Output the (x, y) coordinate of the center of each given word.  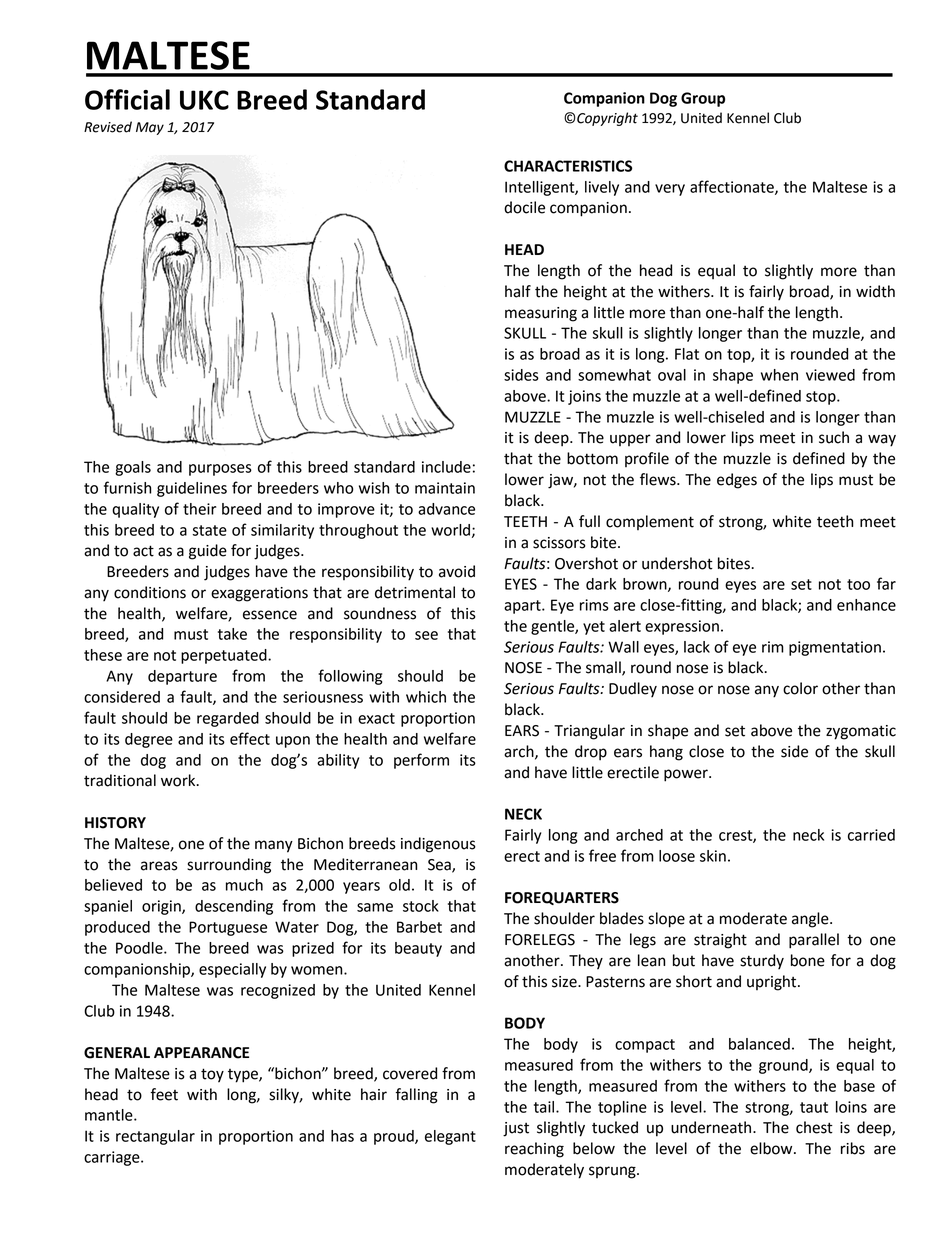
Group (703, 99)
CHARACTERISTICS (568, 166)
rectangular (155, 1137)
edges (737, 481)
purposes (220, 470)
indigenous (438, 845)
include (446, 467)
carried (871, 835)
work (179, 780)
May (150, 128)
